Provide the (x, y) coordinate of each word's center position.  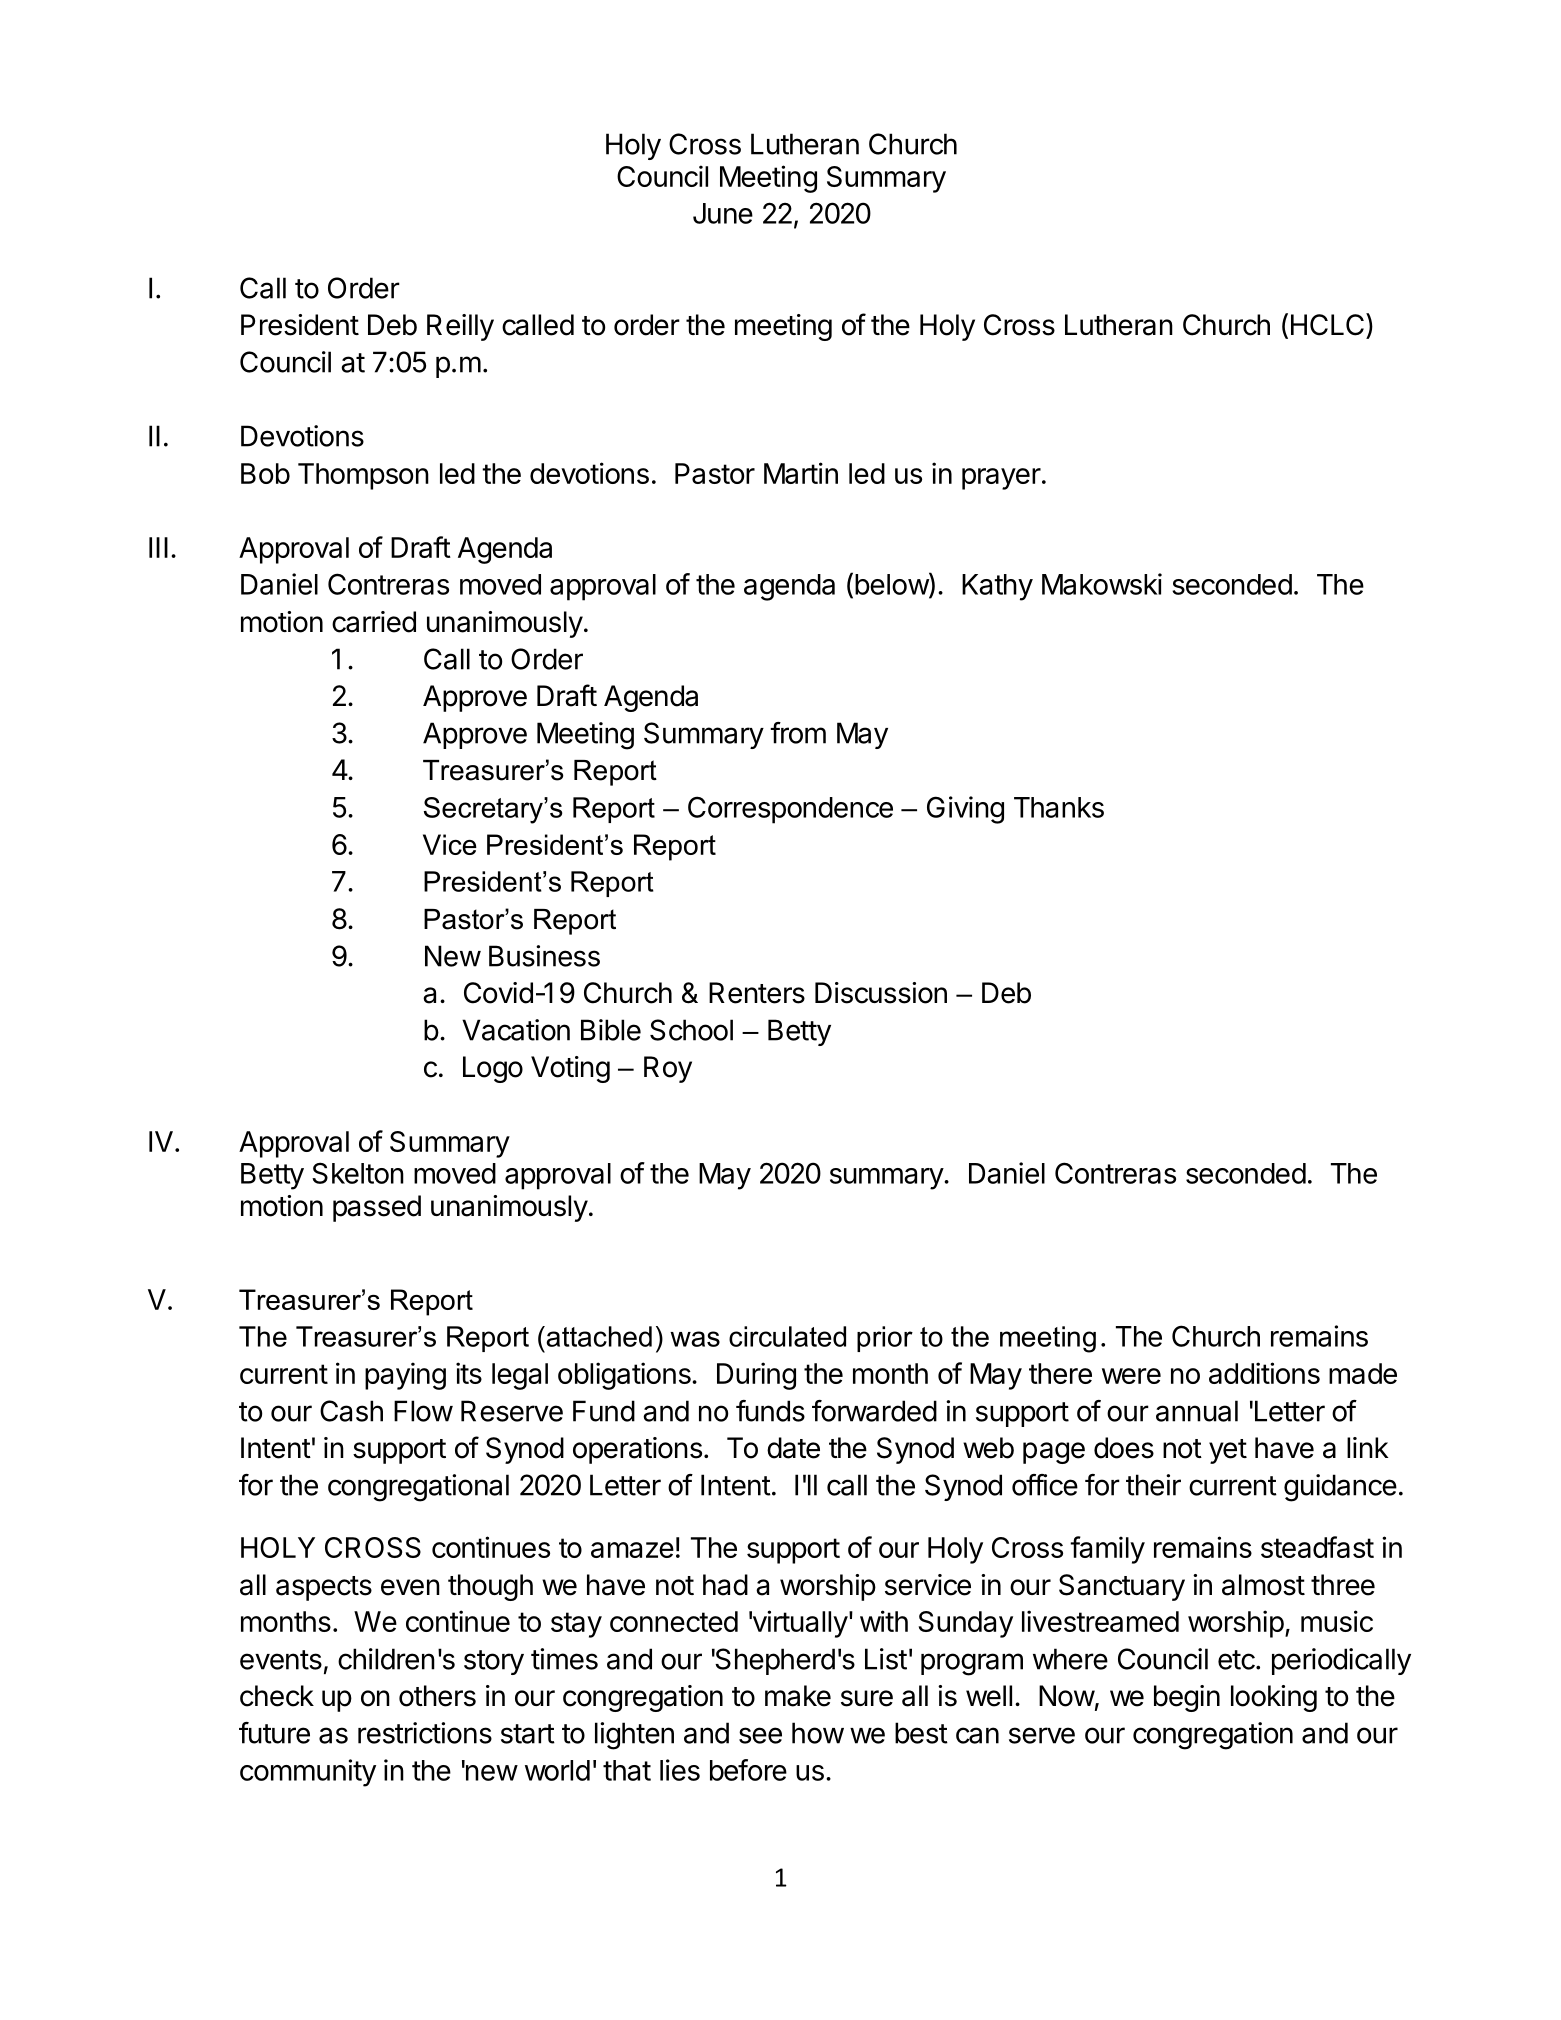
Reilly (460, 327)
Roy (668, 1069)
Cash (351, 1411)
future (274, 1733)
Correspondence (790, 810)
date (793, 1448)
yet (1228, 1451)
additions (1264, 1373)
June (723, 213)
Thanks (1059, 807)
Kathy (997, 587)
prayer (1001, 479)
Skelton (358, 1173)
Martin (801, 473)
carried (374, 622)
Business (544, 956)
